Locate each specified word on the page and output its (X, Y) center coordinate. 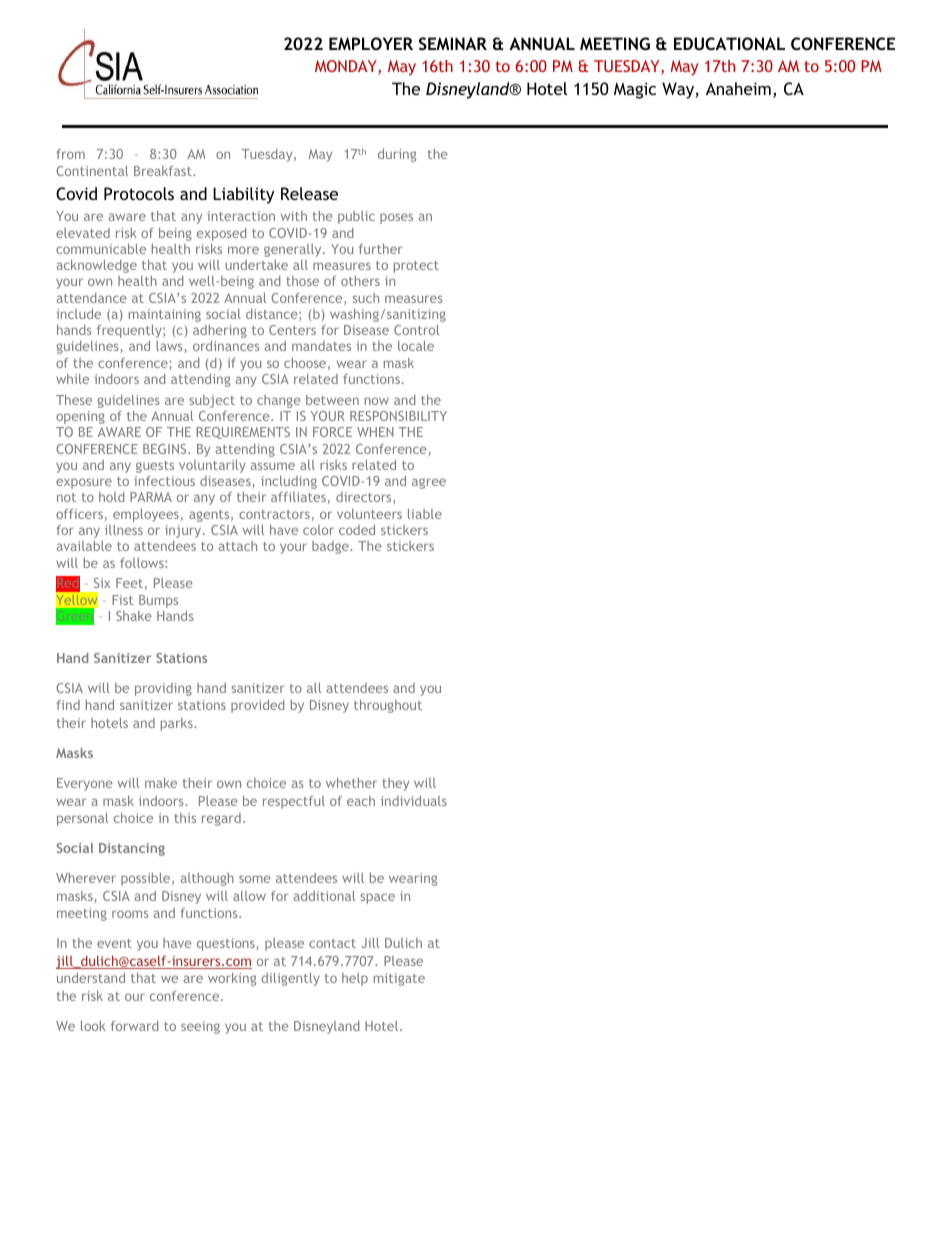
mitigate (399, 979)
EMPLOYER (371, 43)
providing (163, 689)
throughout (388, 706)
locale (416, 346)
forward (134, 1026)
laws (169, 346)
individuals (414, 801)
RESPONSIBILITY (398, 416)
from (70, 154)
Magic (635, 90)
